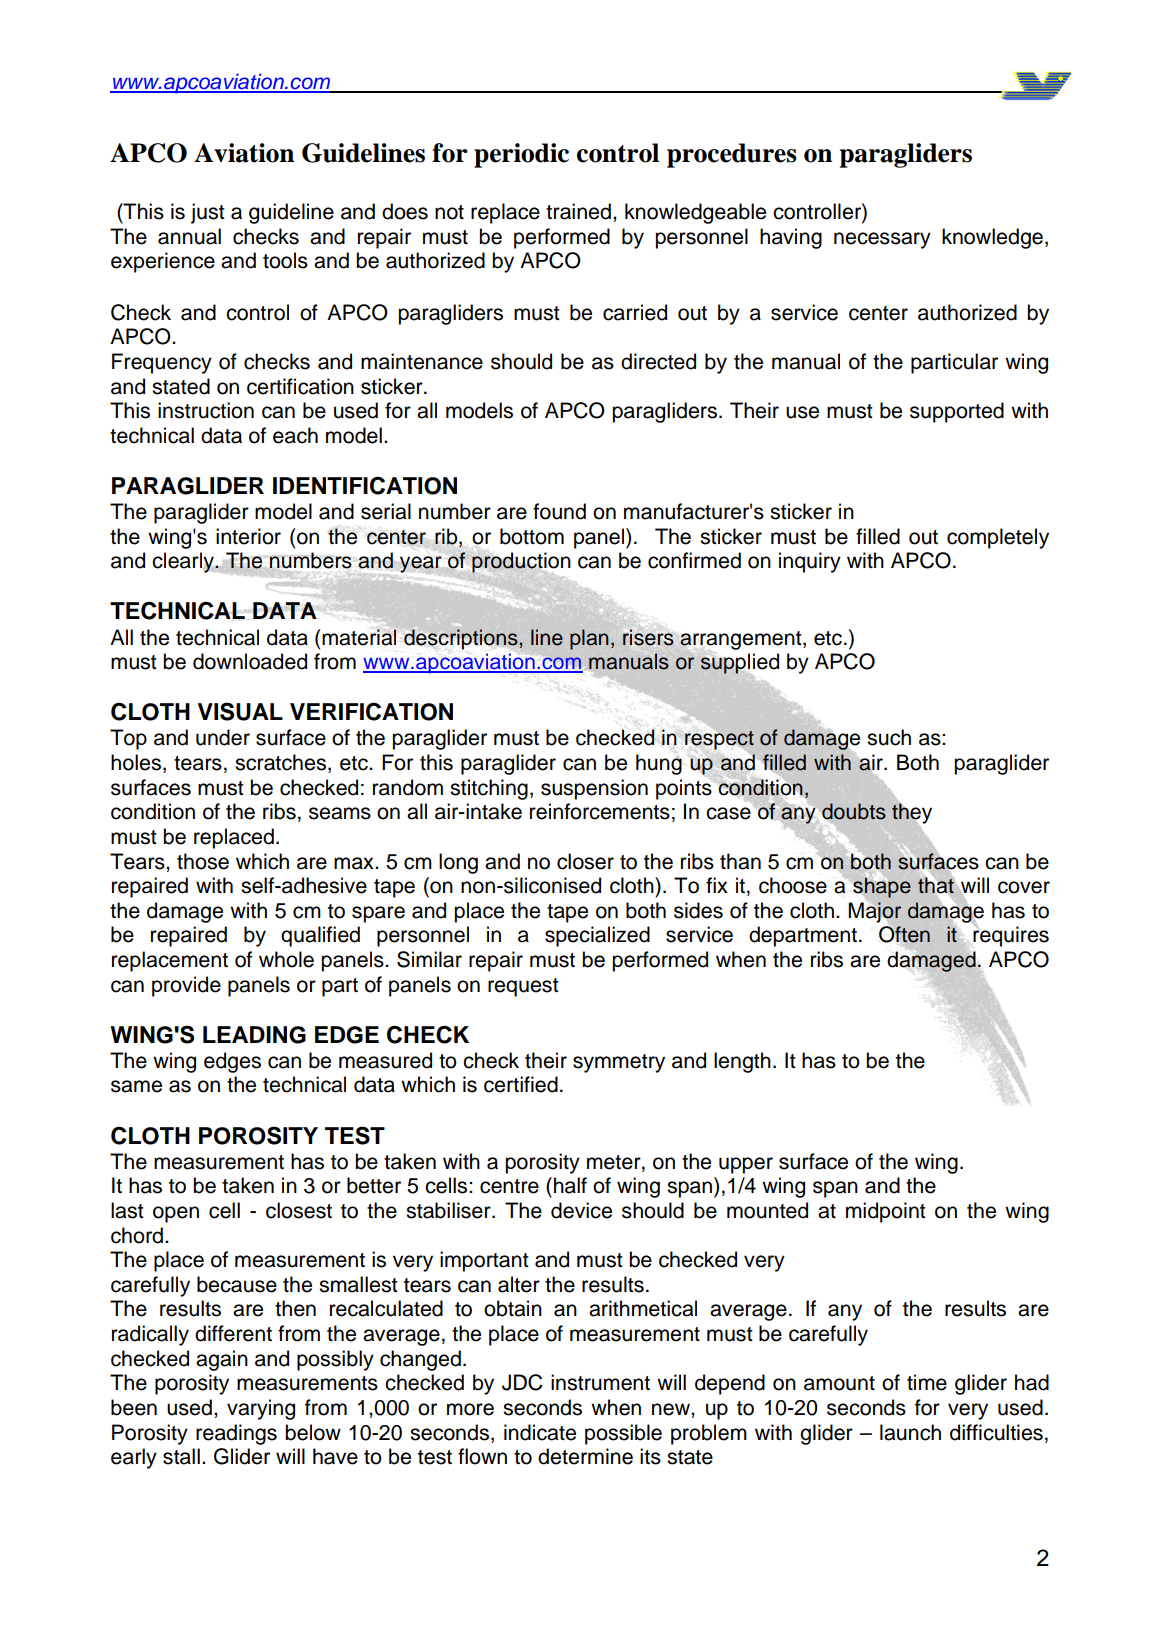 This image has width=1160, height=1640. I want to click on just, so click(208, 213).
